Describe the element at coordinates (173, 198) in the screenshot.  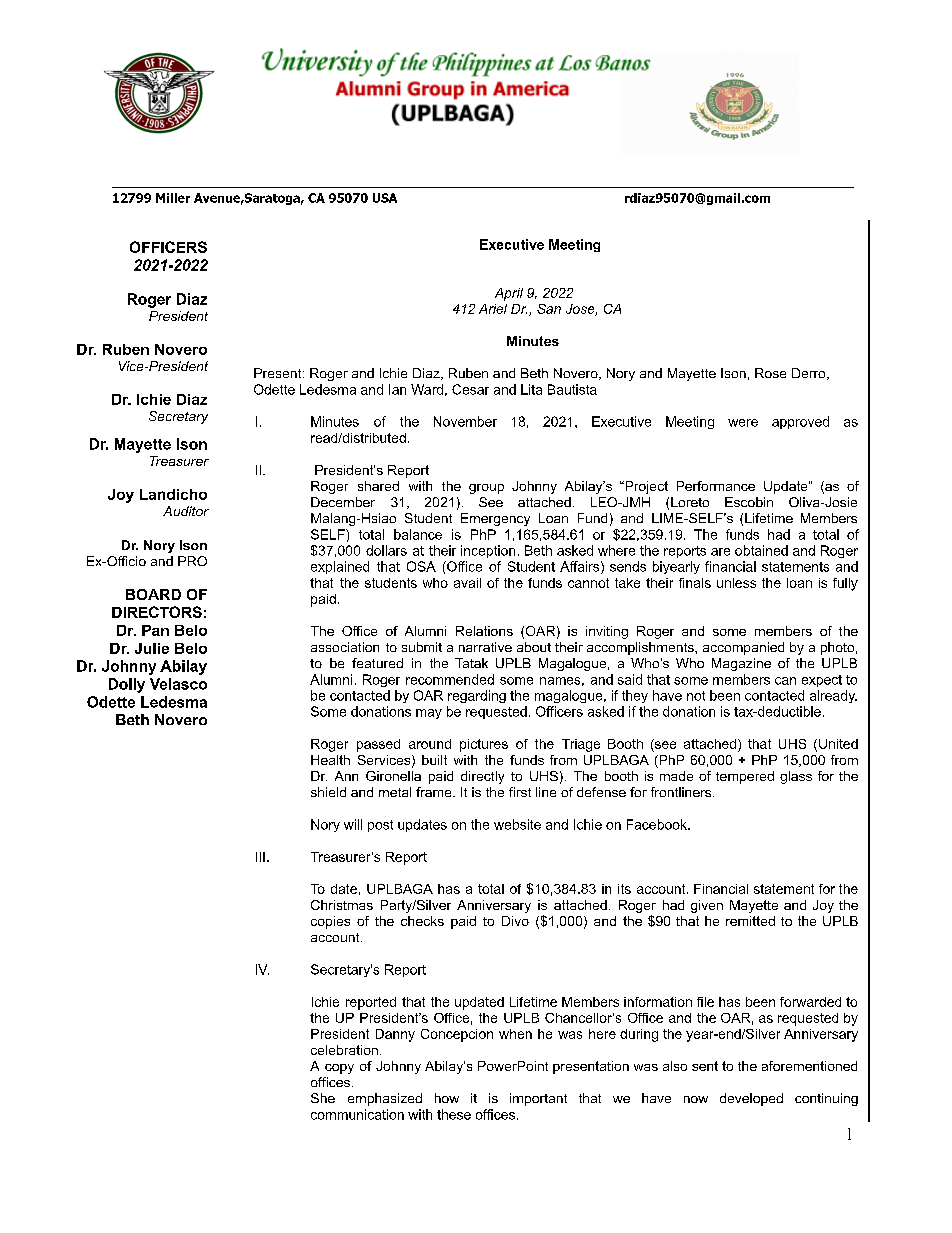
I see `Miller` at that location.
